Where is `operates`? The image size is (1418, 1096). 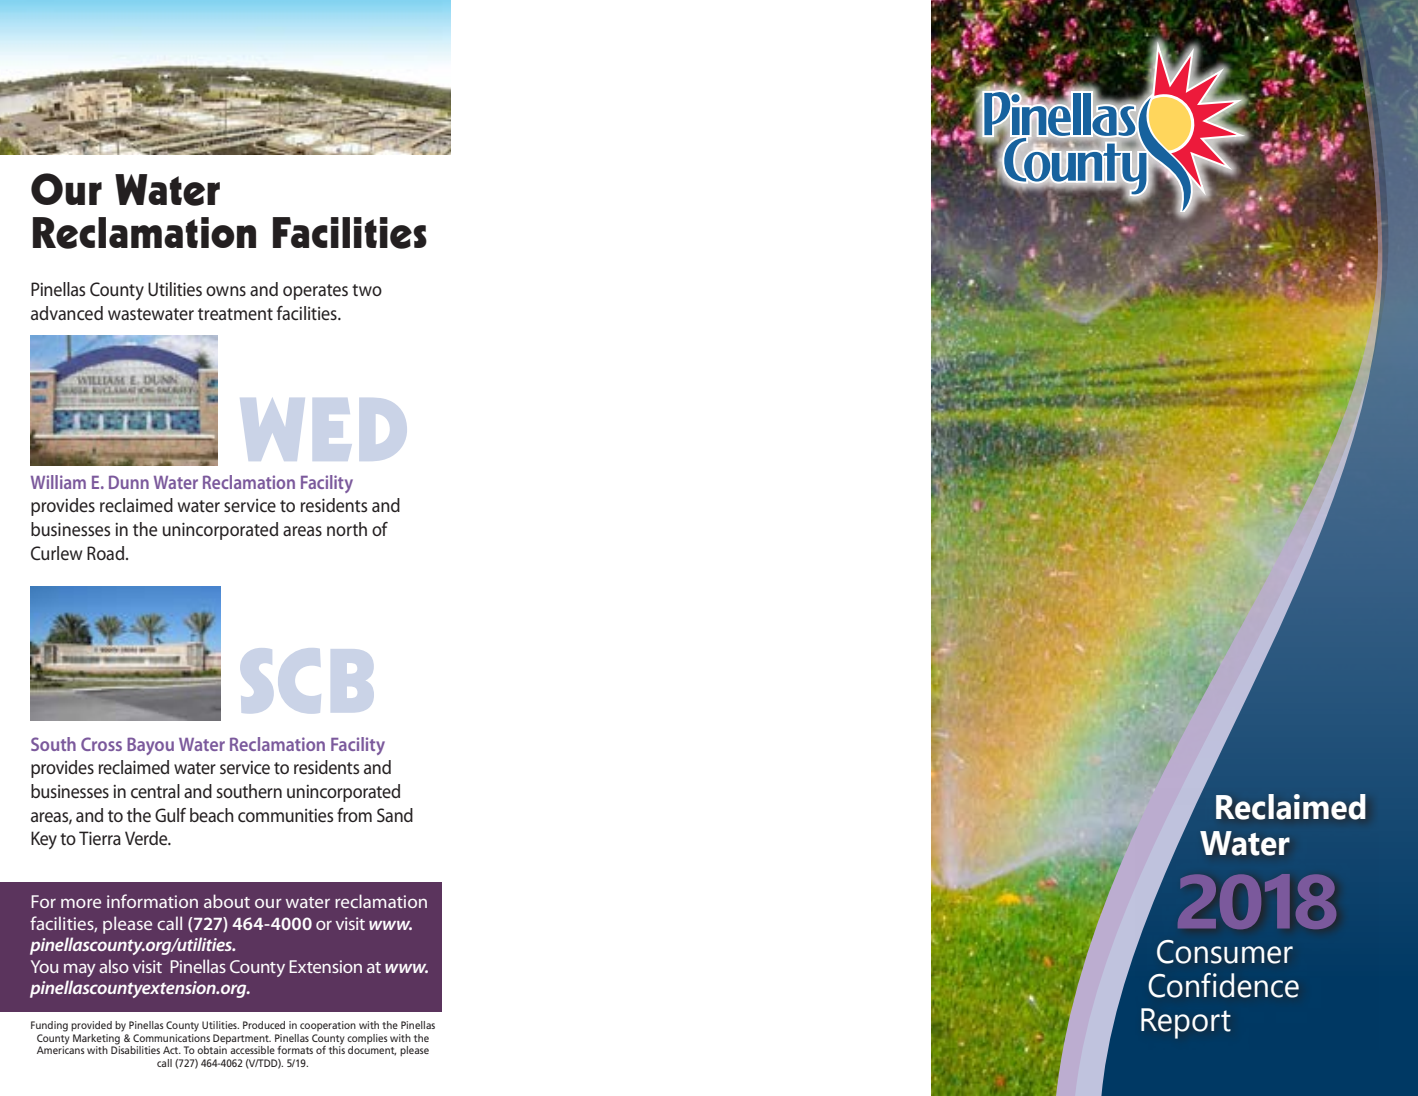 operates is located at coordinates (315, 292).
